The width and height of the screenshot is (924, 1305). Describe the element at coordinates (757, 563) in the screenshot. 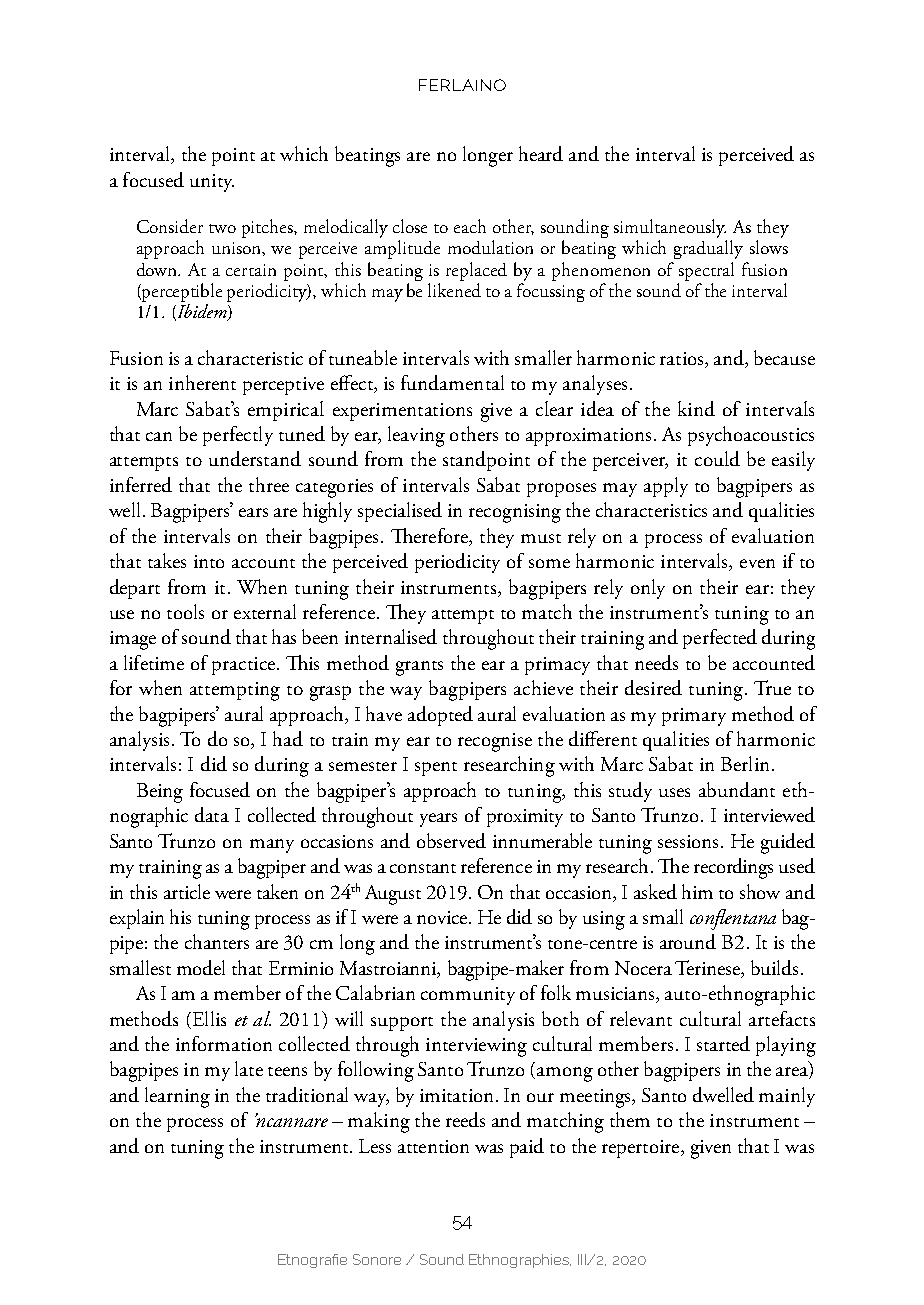

I see `even` at that location.
